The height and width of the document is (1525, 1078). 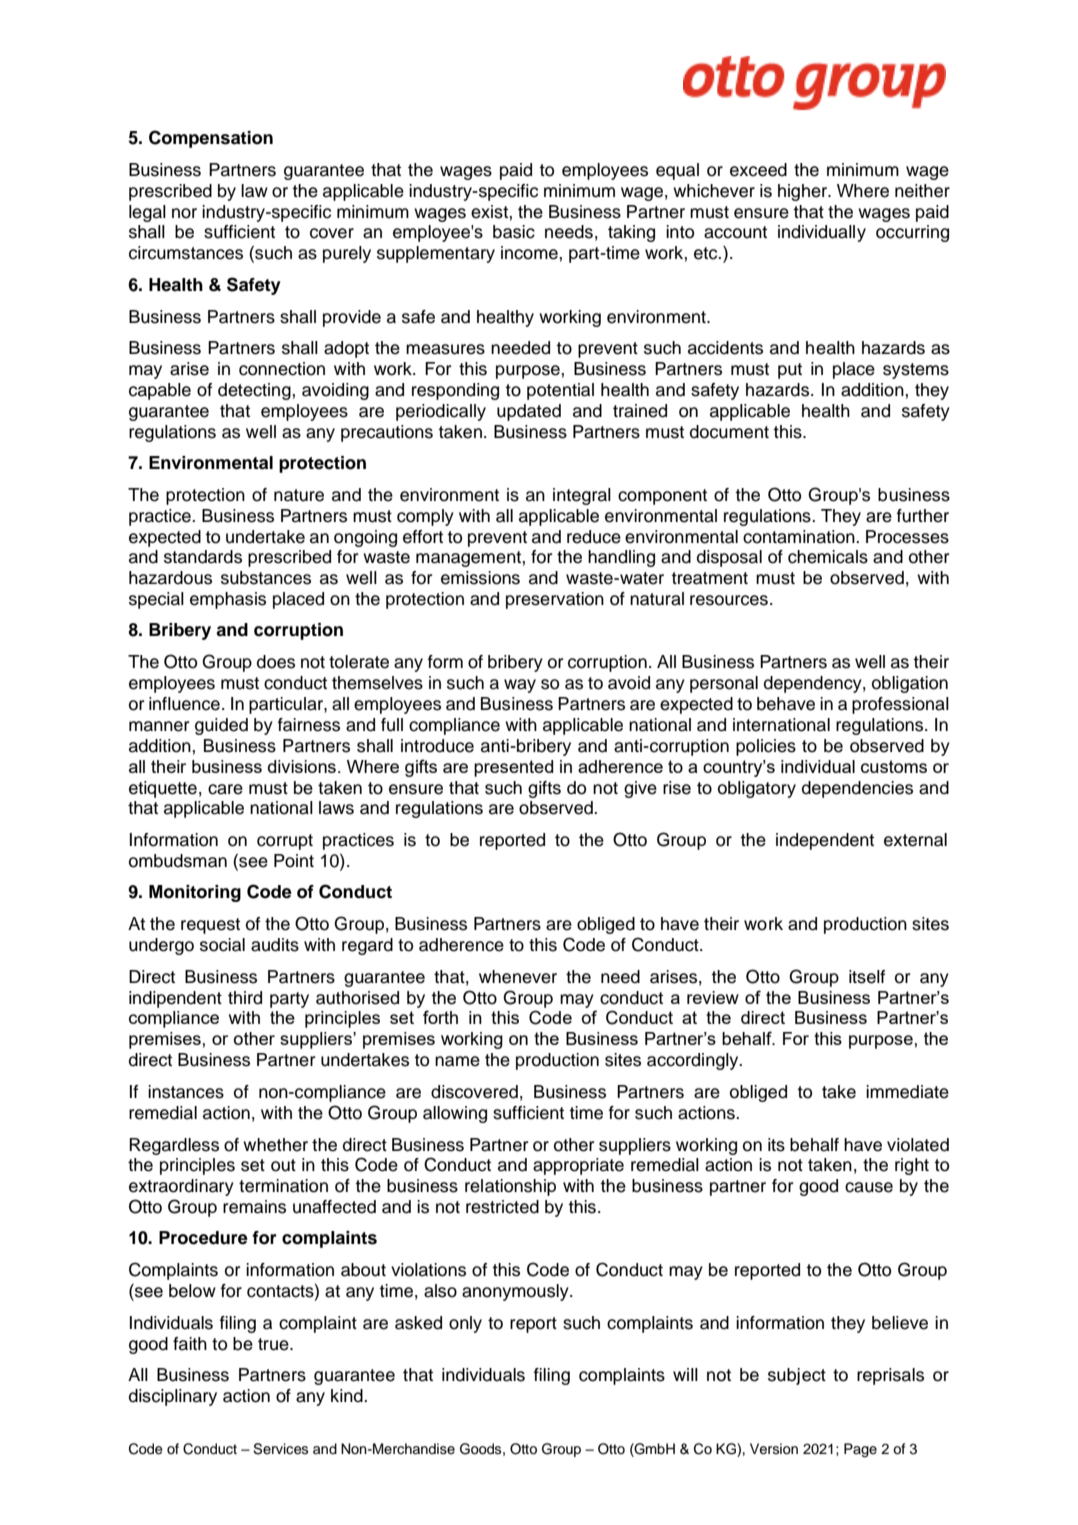 I want to click on dependencies, so click(x=857, y=789).
